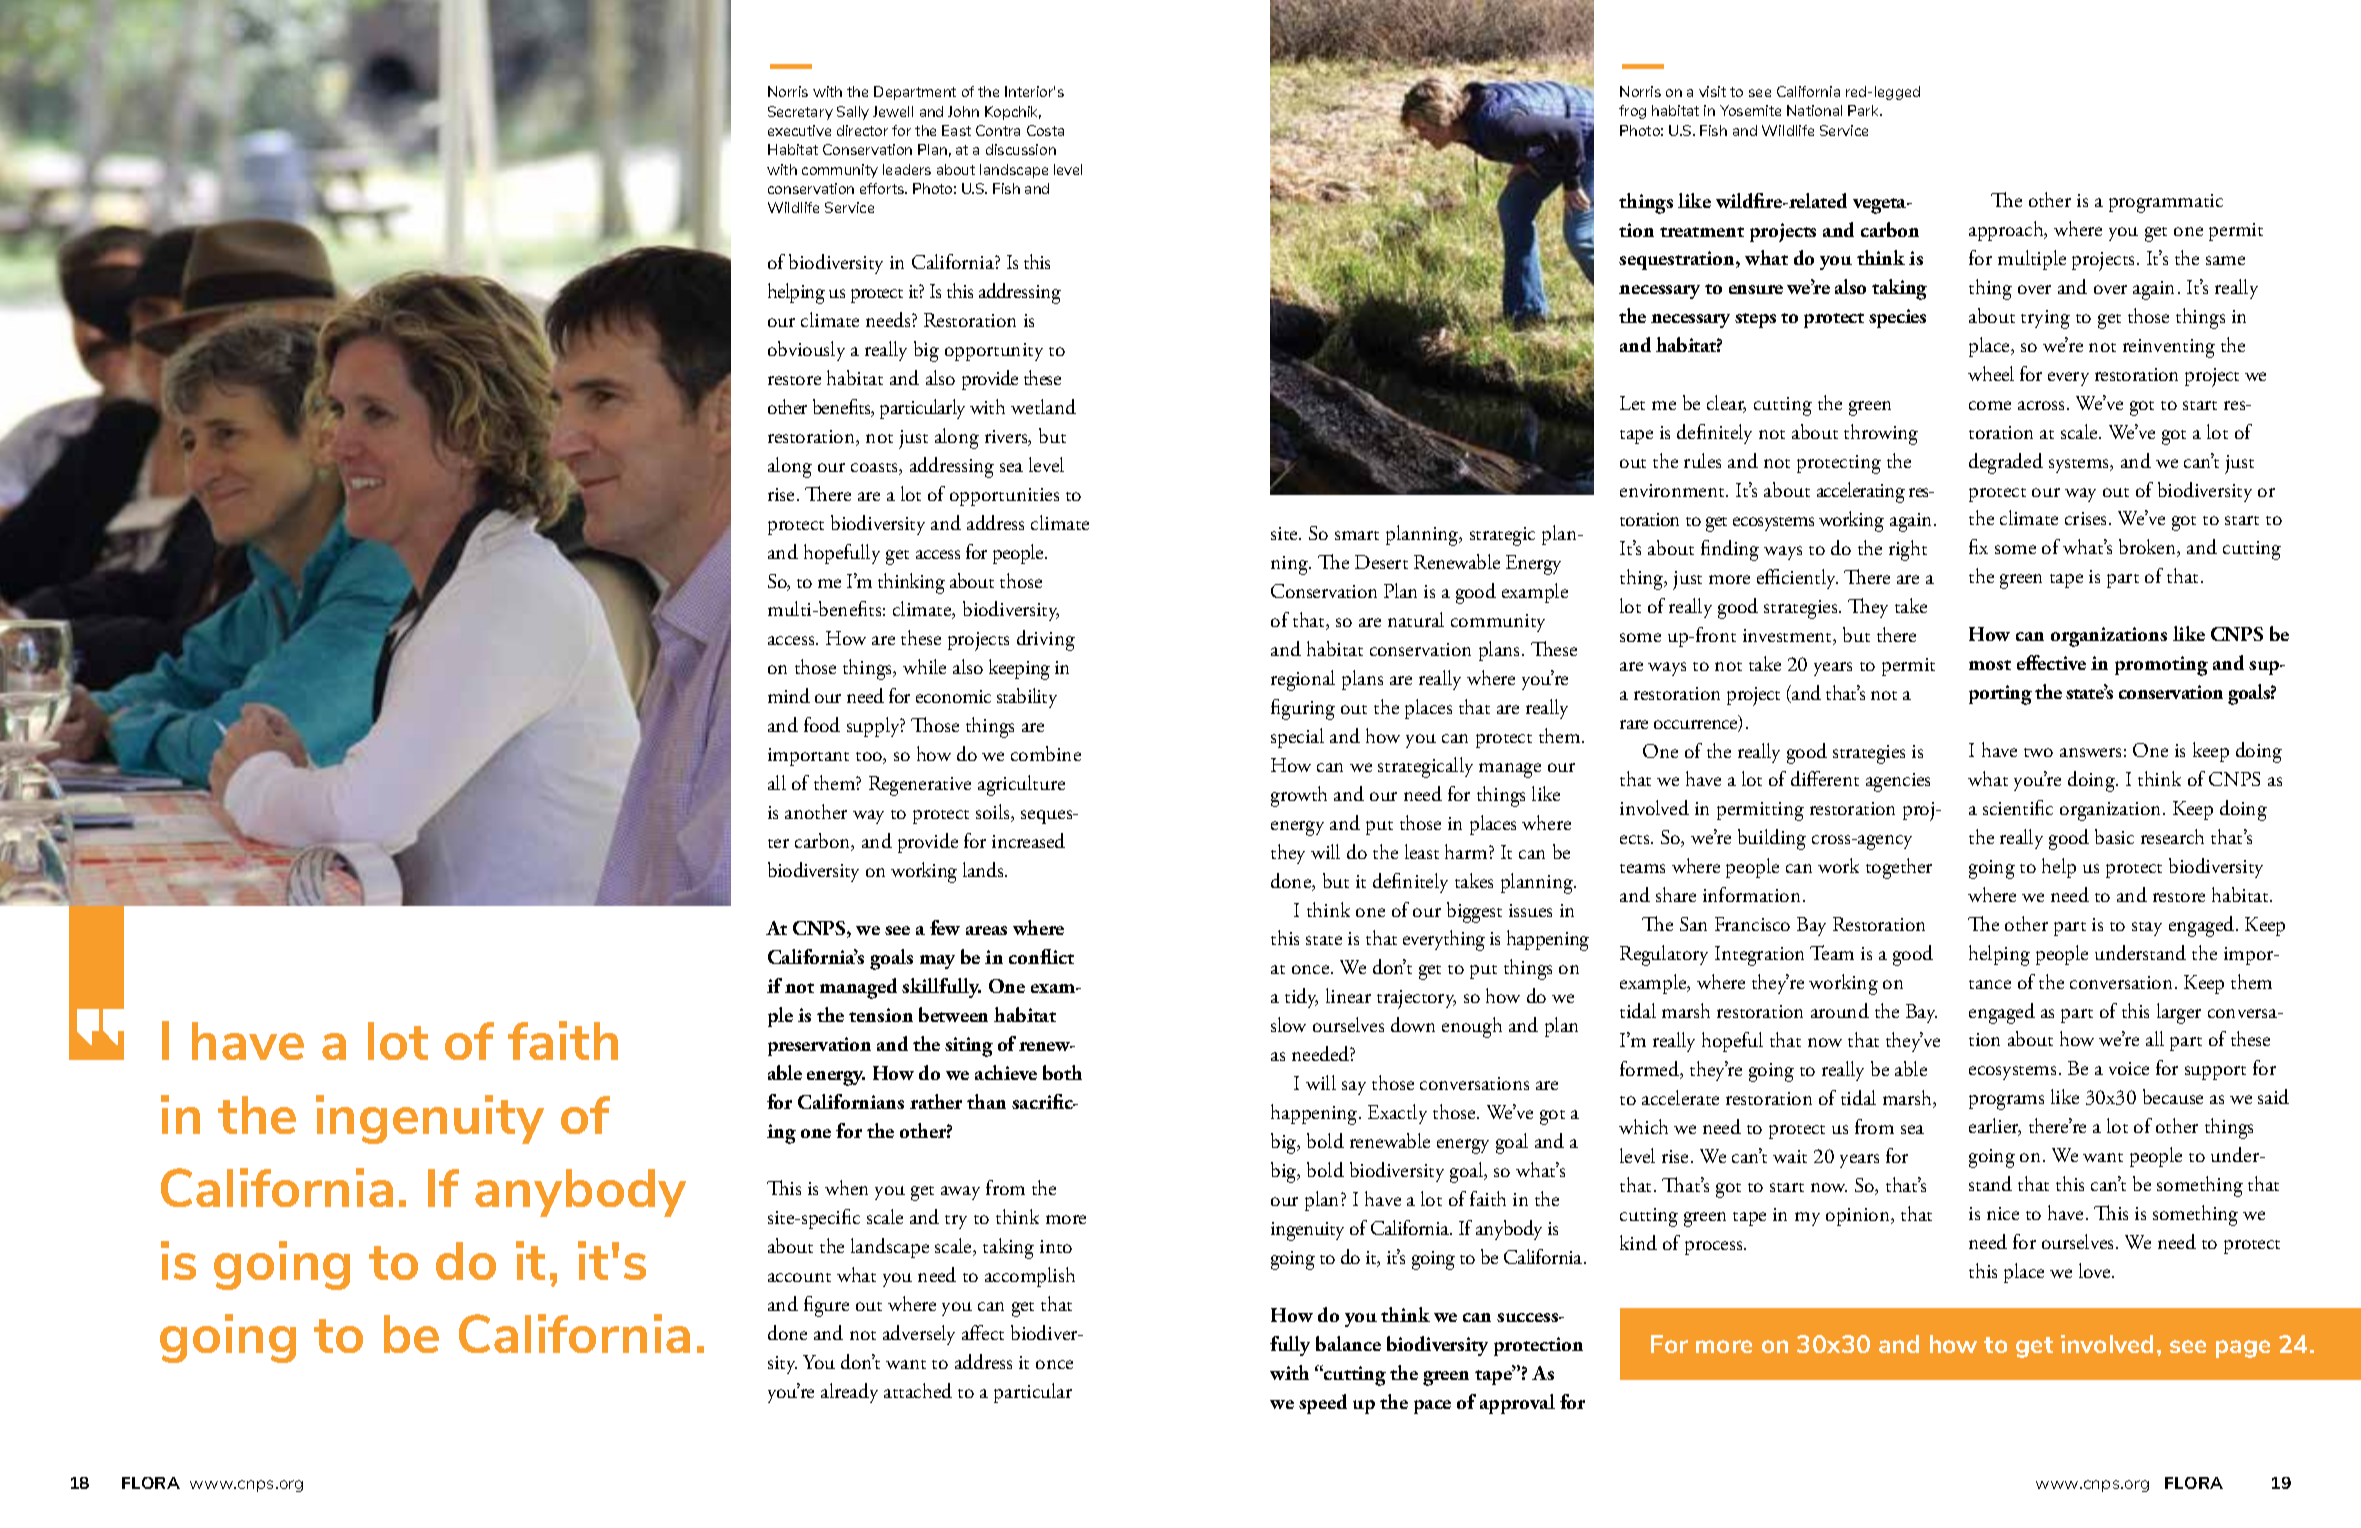 This document has width=2361, height=1528. What do you see at coordinates (918, 1390) in the document?
I see `attached` at bounding box center [918, 1390].
